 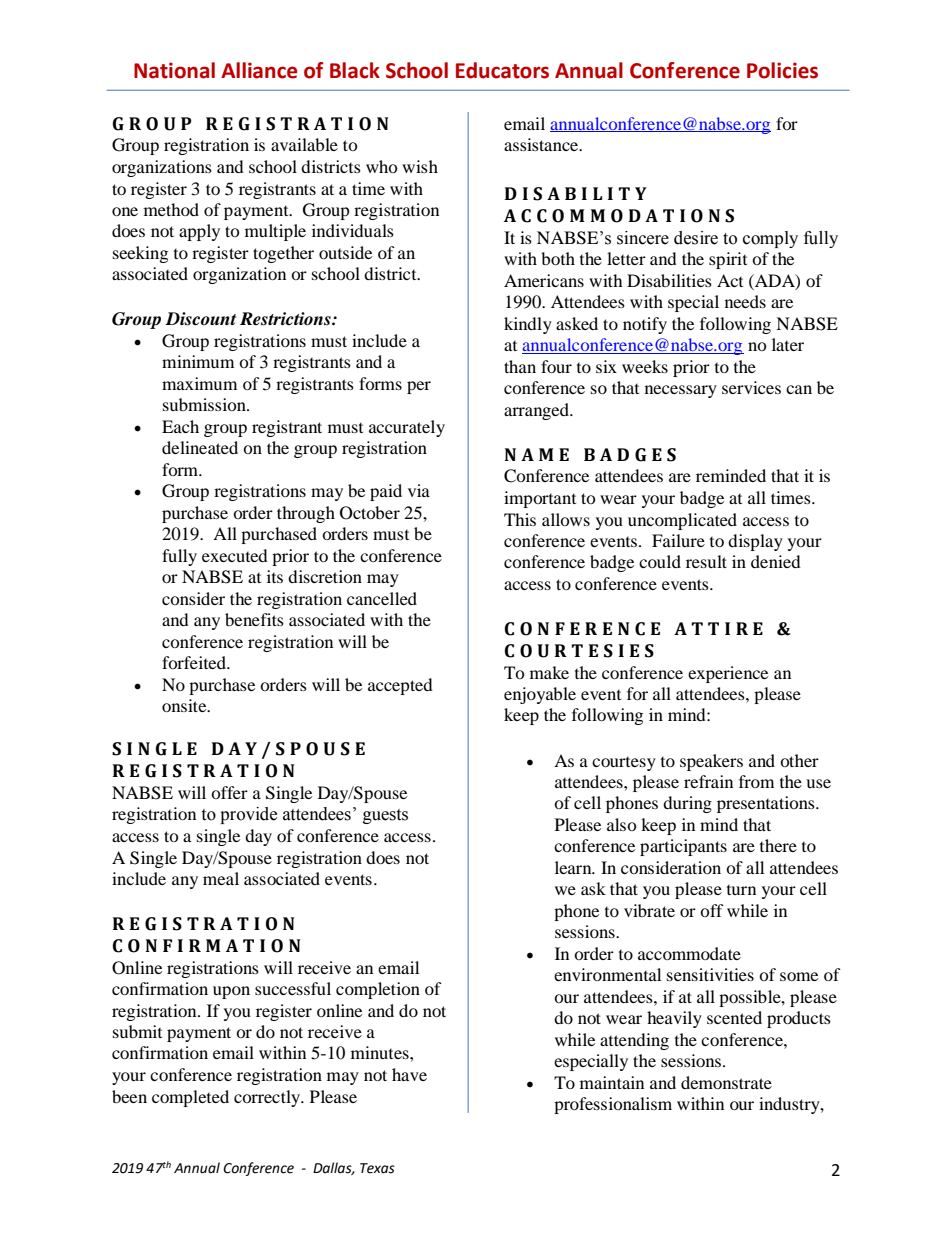 What do you see at coordinates (782, 70) in the document?
I see `Policies` at bounding box center [782, 70].
